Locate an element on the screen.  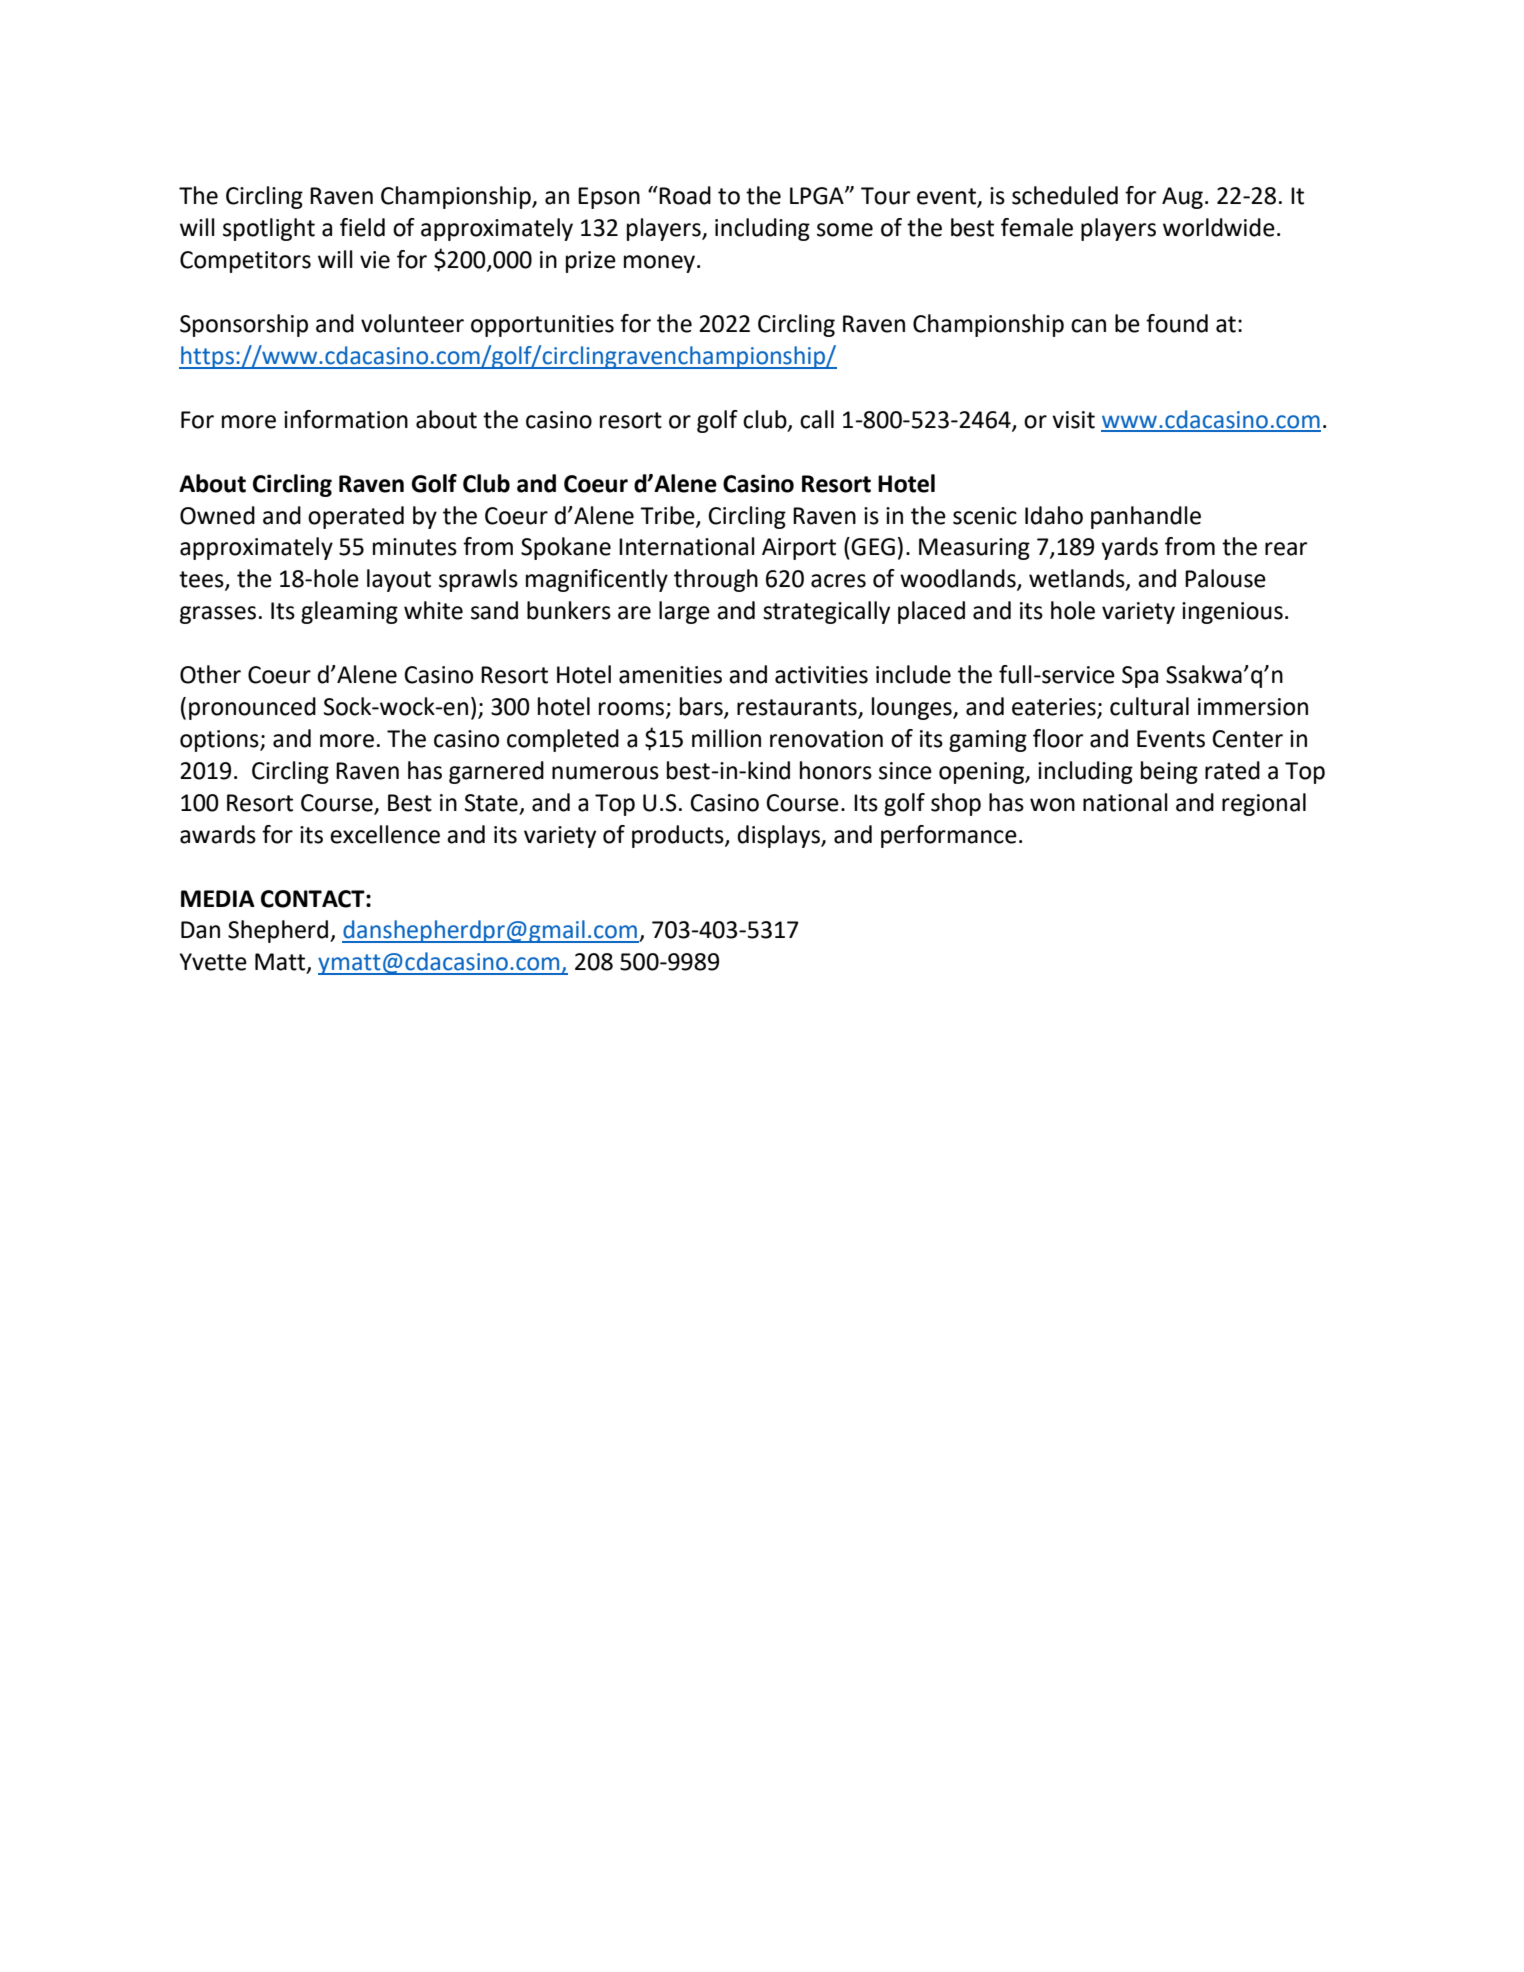
Yvette is located at coordinates (213, 962).
